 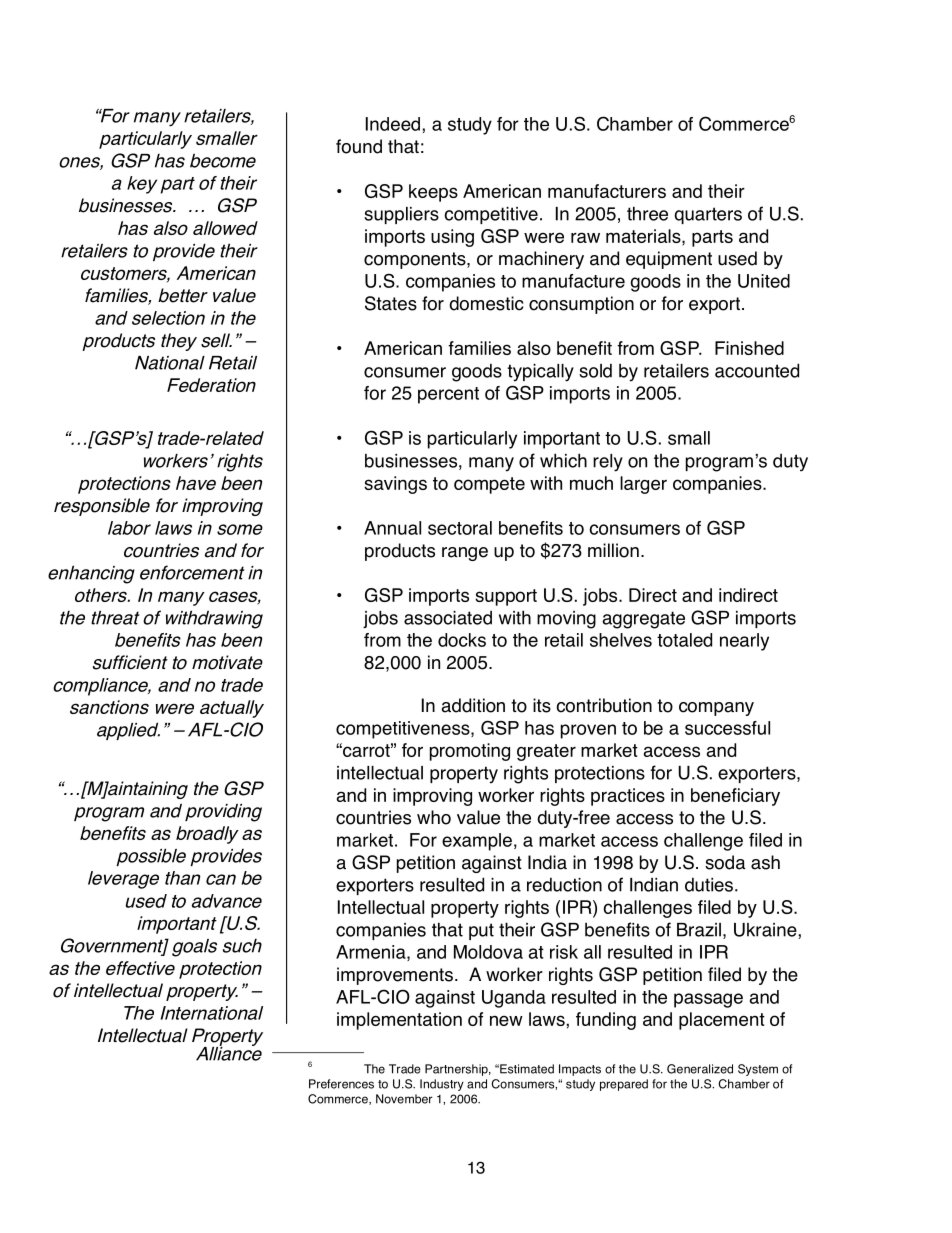 I want to click on Indeed, so click(x=393, y=124).
